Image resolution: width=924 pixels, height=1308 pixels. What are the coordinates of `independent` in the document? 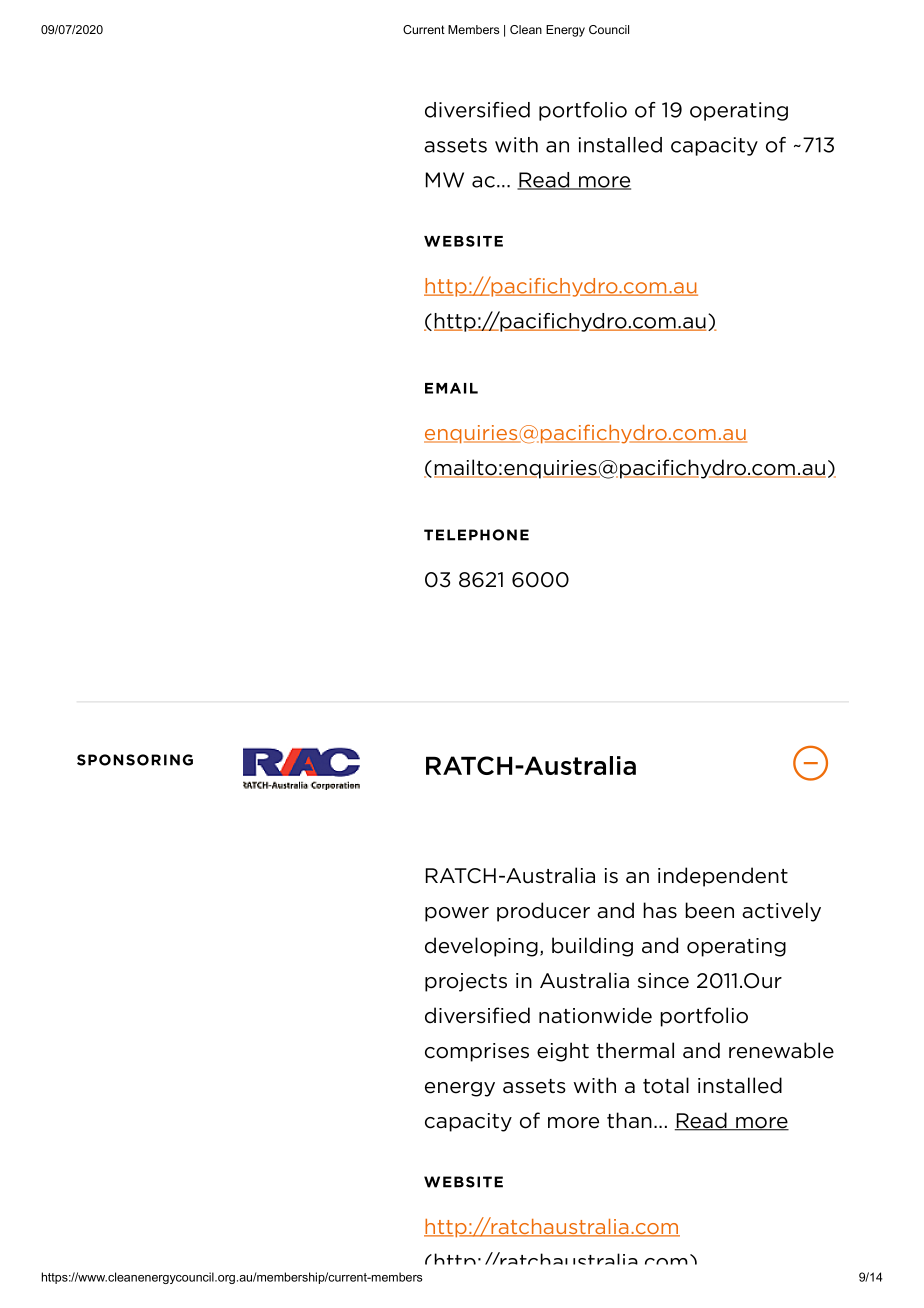 It's located at (723, 877).
